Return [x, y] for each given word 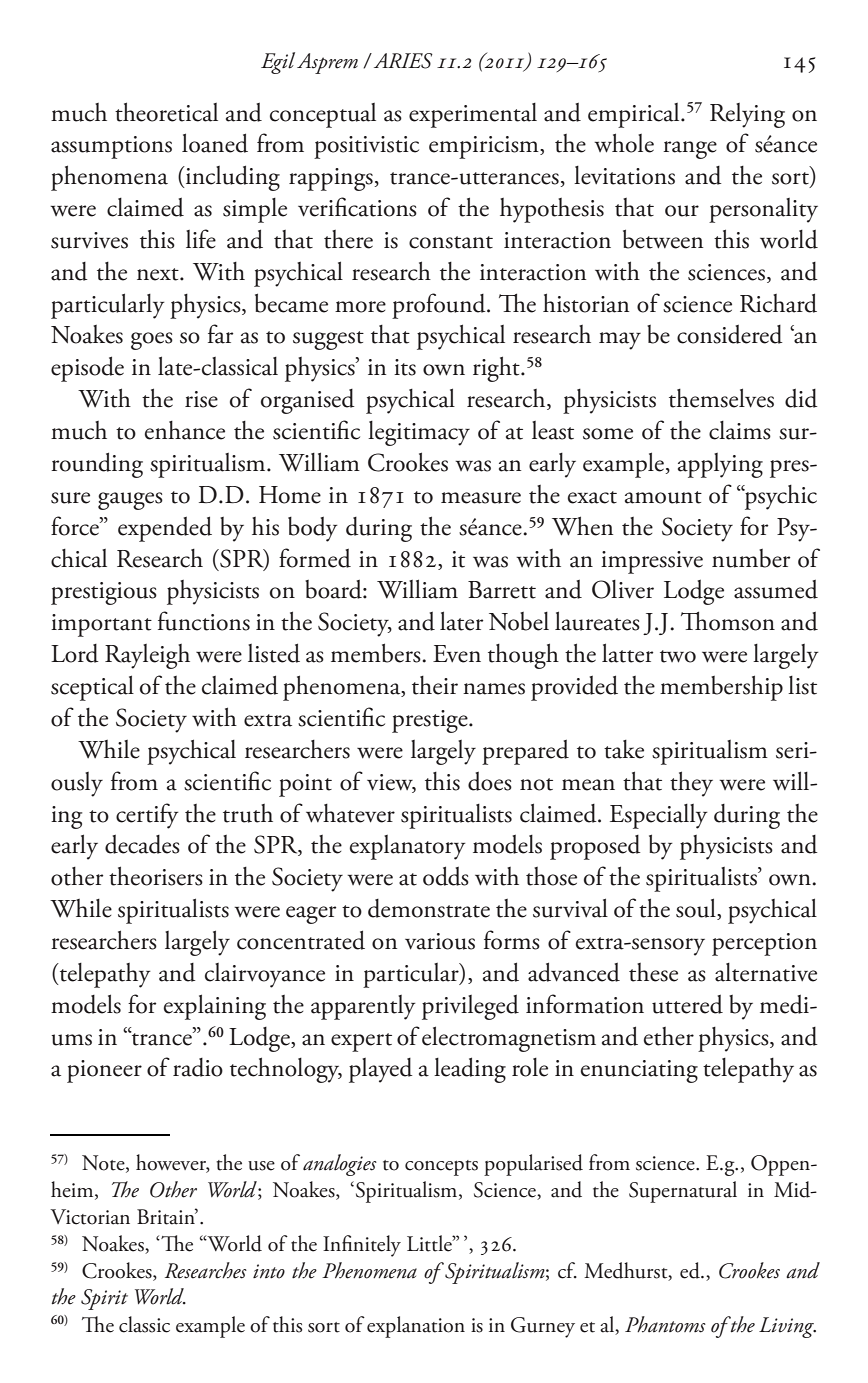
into [269, 1271]
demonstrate [429, 908]
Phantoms [665, 1324]
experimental [473, 115]
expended [165, 529]
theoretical [166, 112]
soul [697, 909]
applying [720, 465]
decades [142, 844]
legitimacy [419, 433]
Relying [747, 115]
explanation [416, 1327]
